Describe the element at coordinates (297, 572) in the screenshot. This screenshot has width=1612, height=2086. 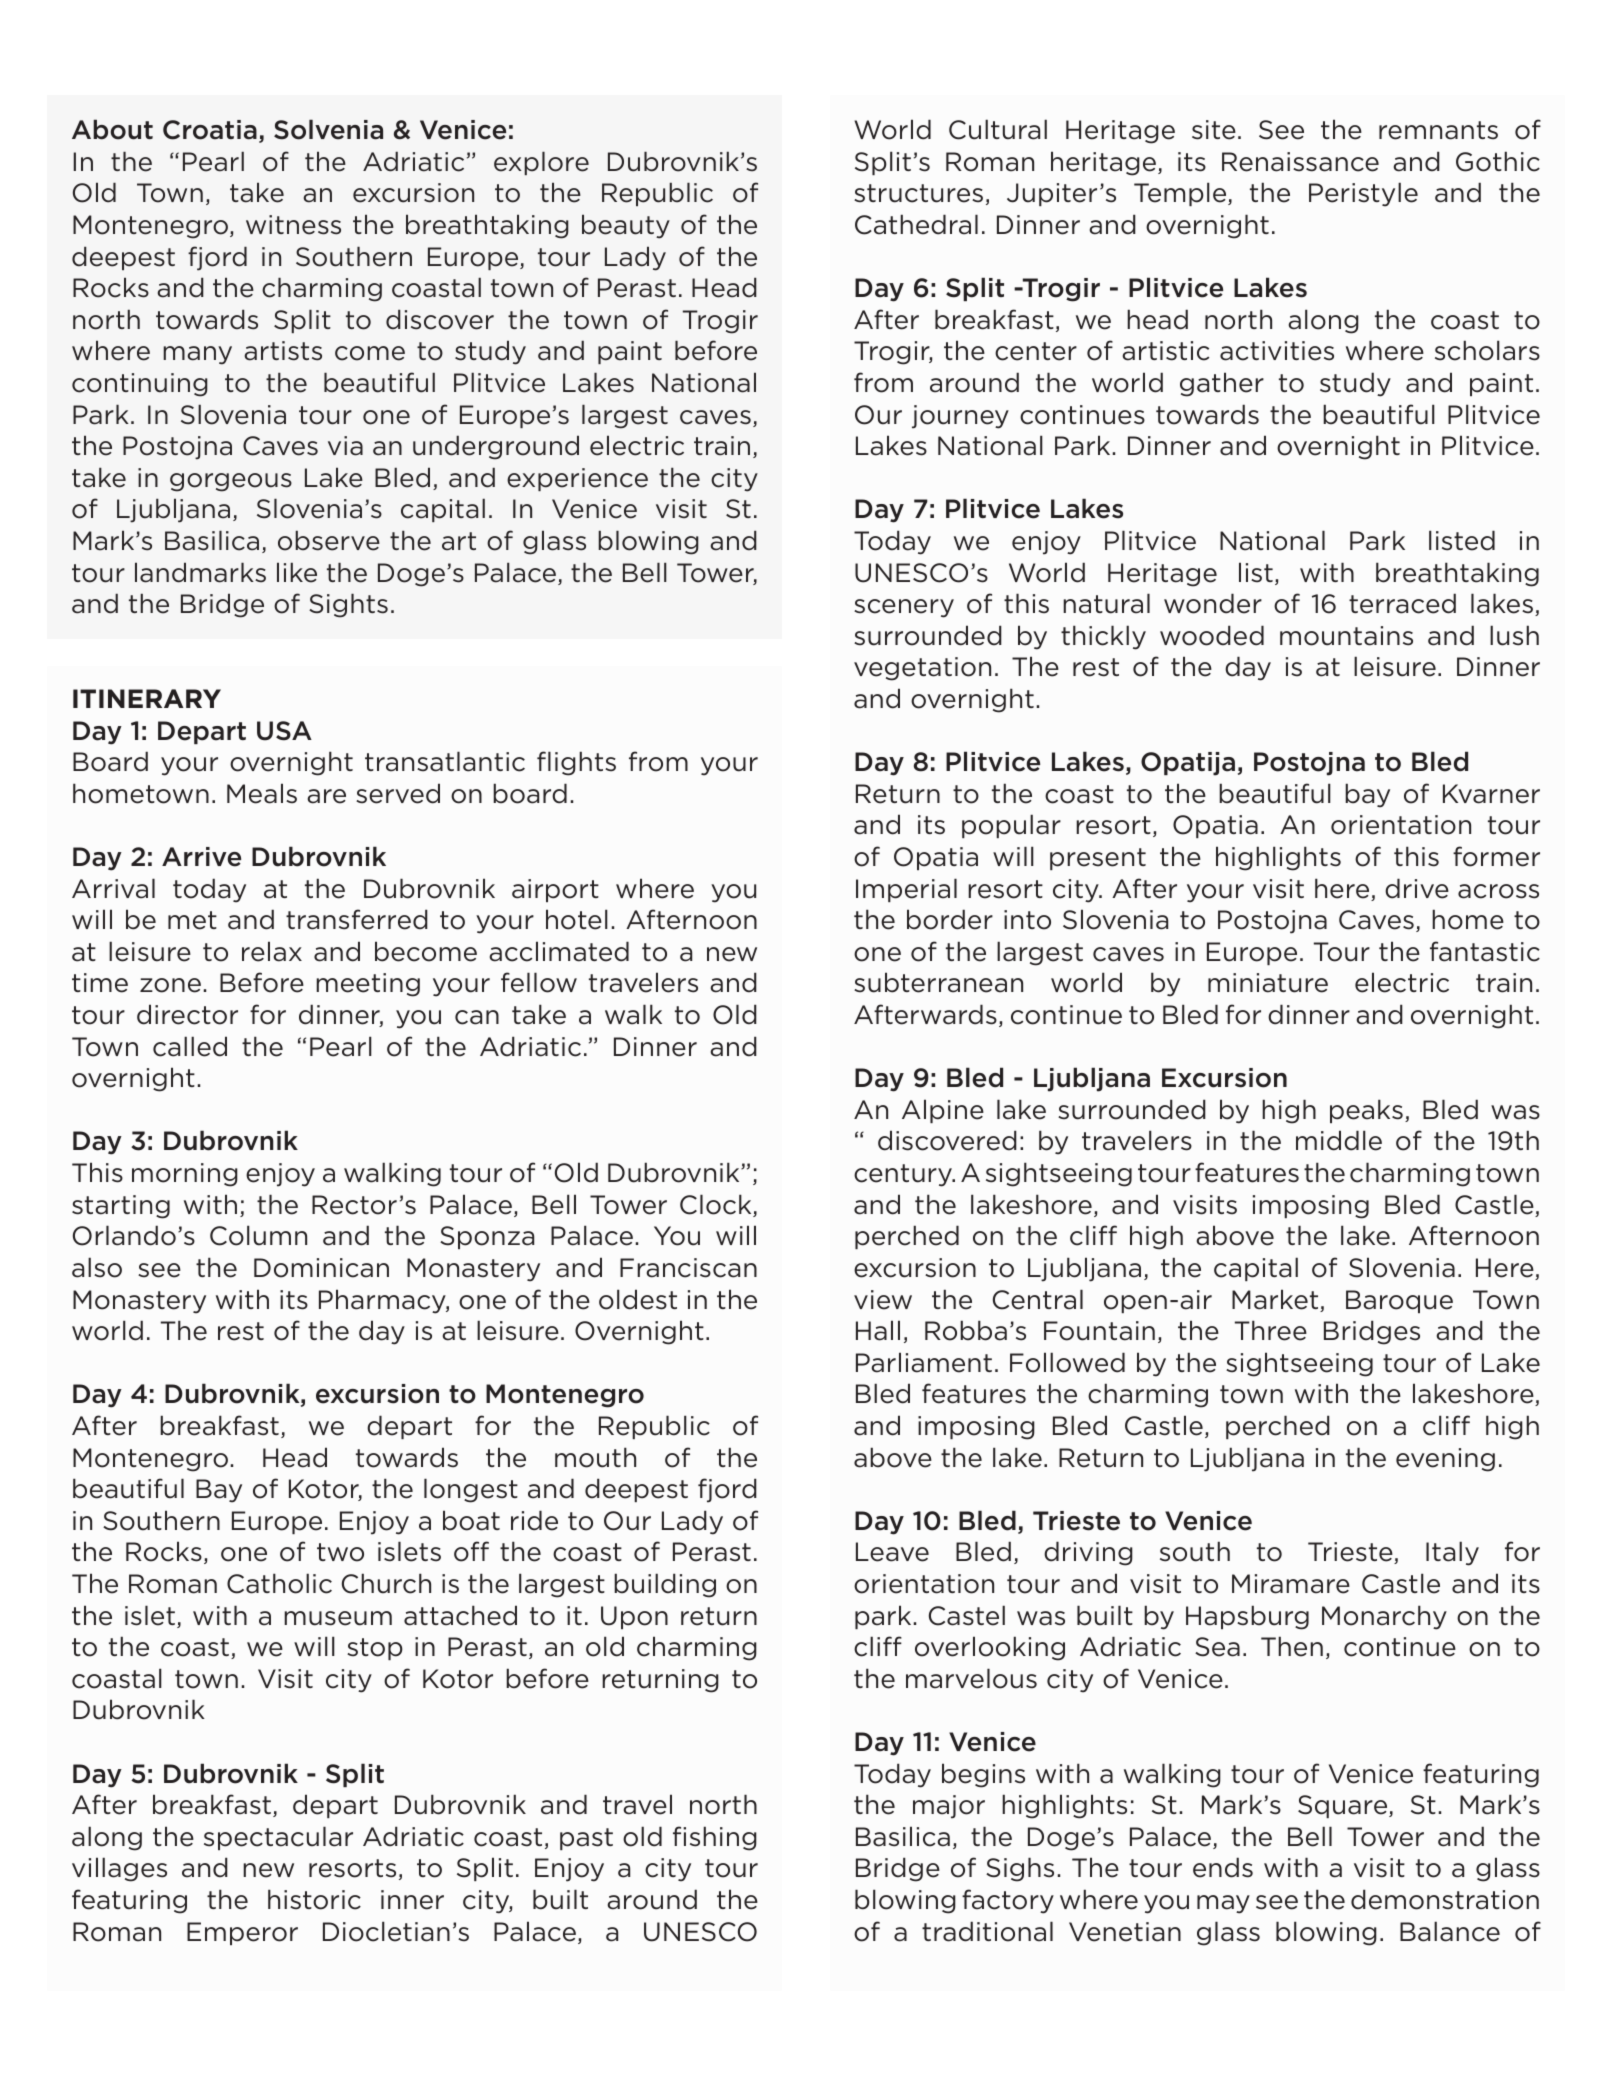
I see `like` at that location.
